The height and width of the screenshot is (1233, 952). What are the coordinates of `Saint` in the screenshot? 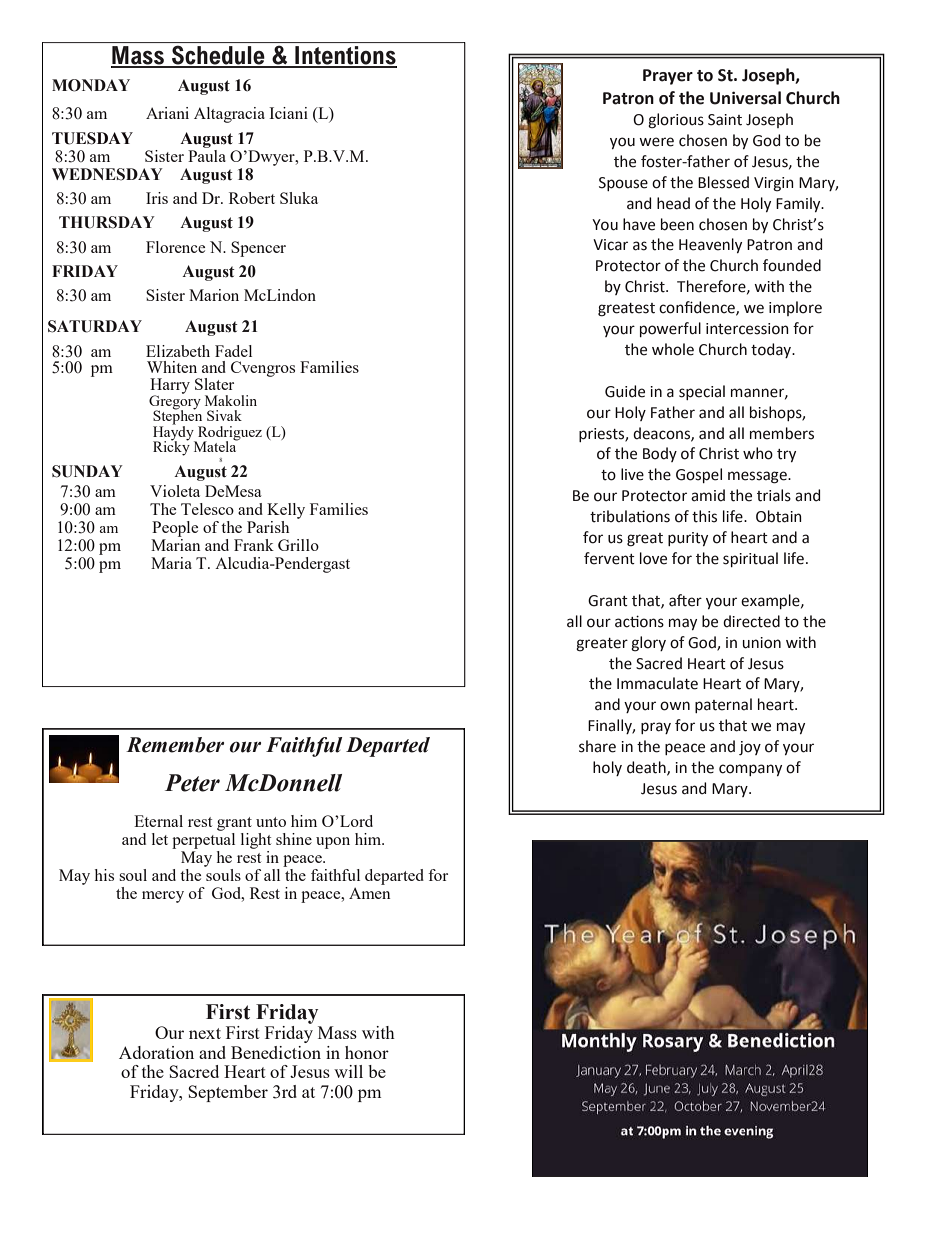 It's located at (725, 120).
